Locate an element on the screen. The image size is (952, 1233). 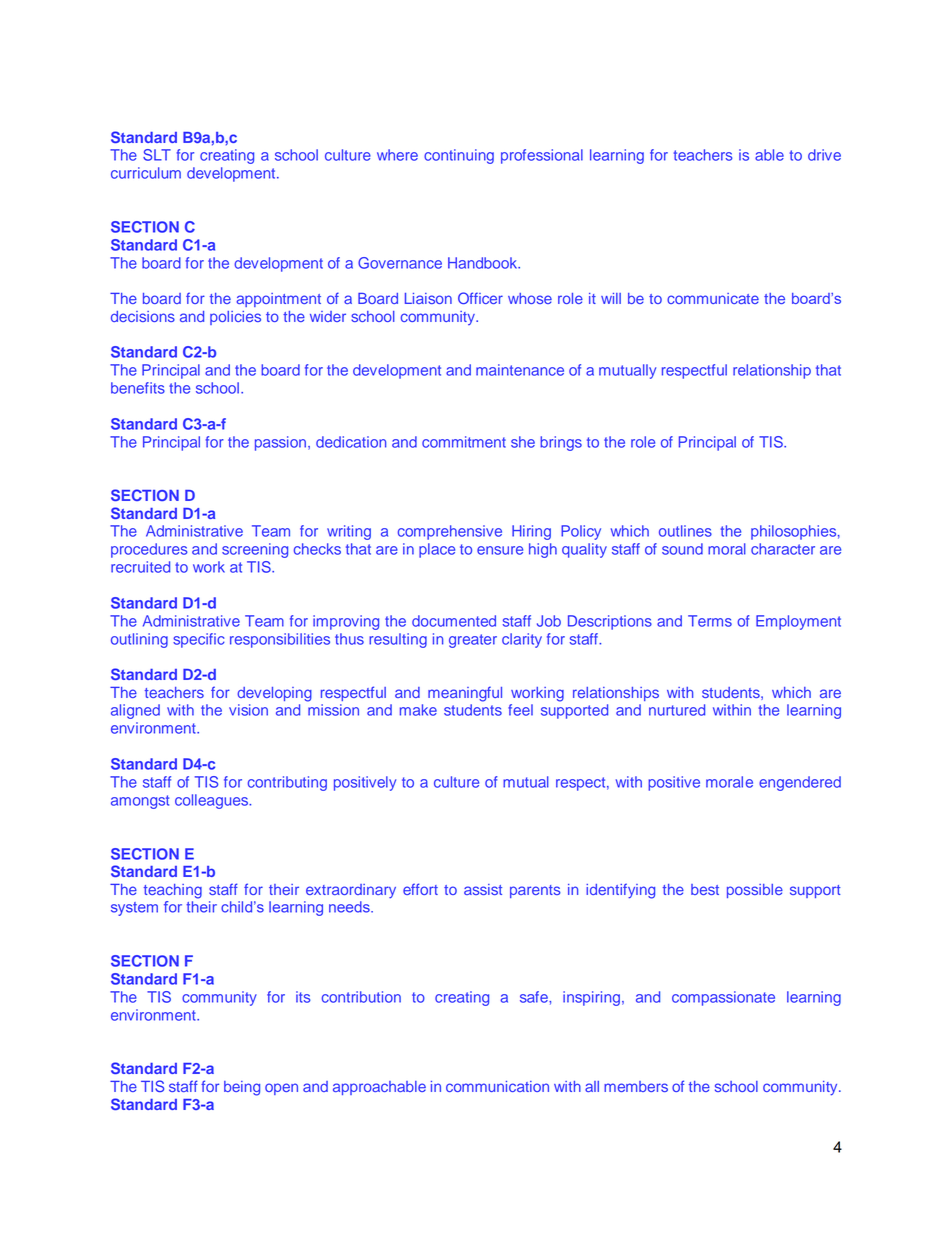
curriculum is located at coordinates (146, 173).
